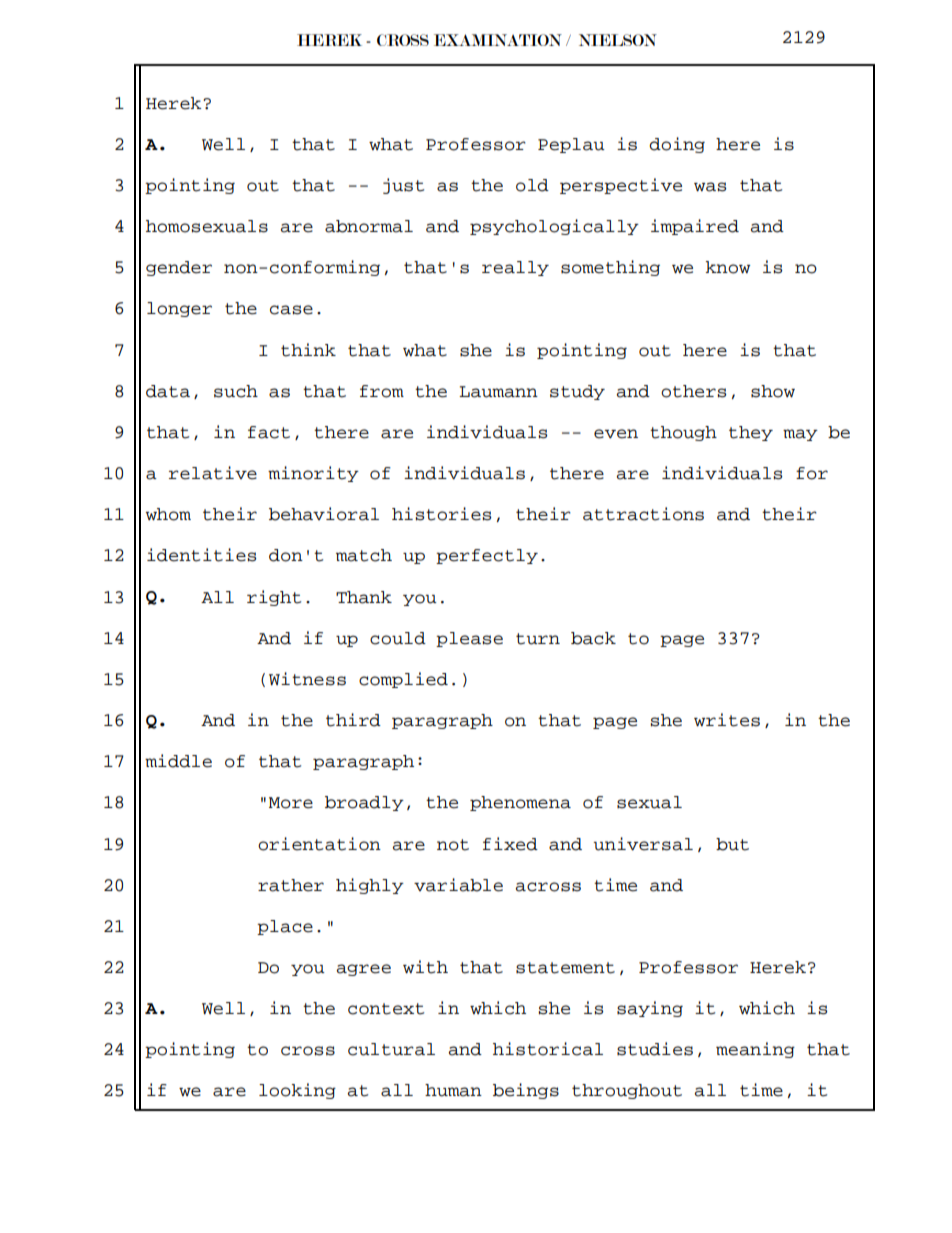  What do you see at coordinates (732, 844) in the image?
I see `but` at bounding box center [732, 844].
